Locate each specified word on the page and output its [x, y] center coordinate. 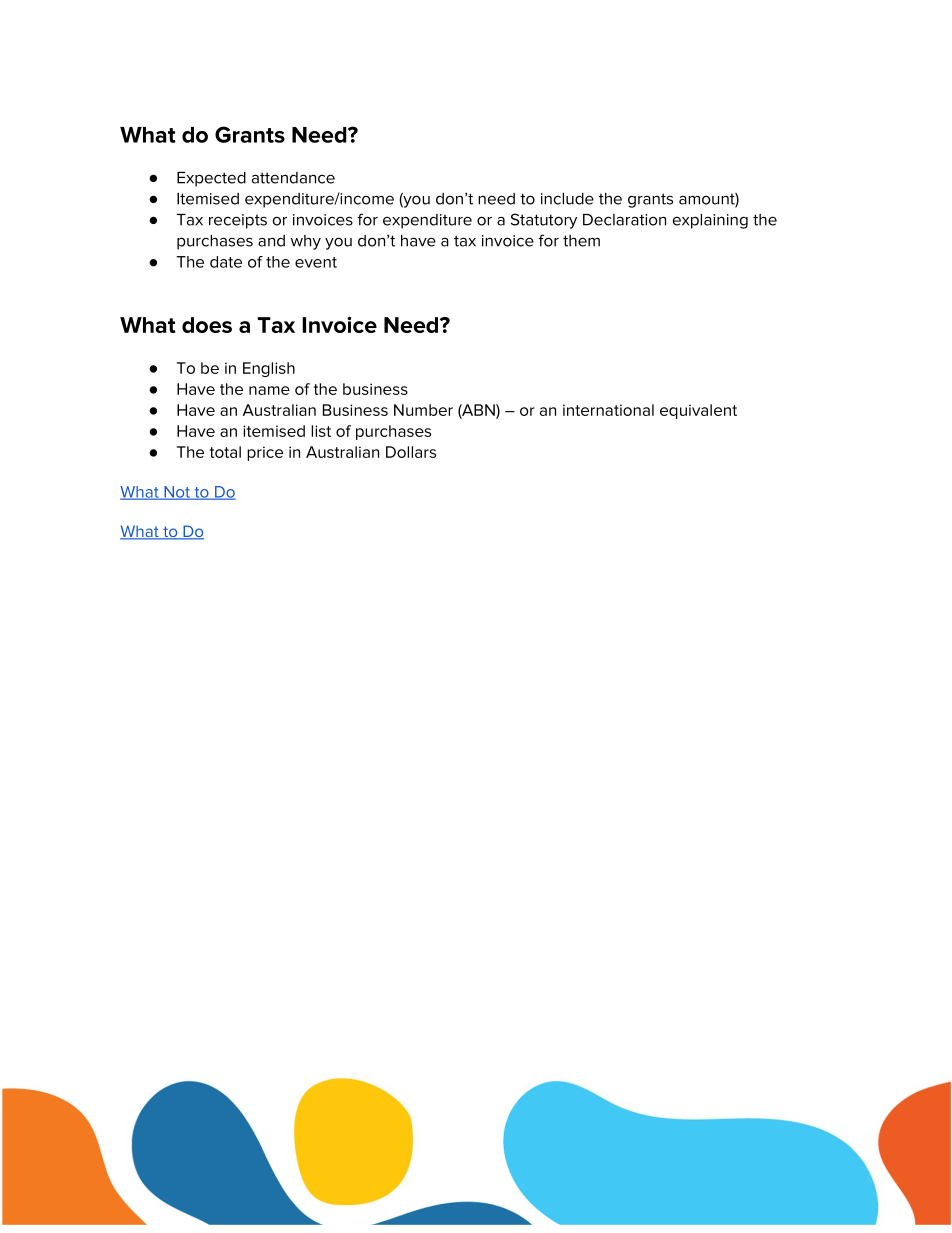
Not [177, 493]
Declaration [624, 220]
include [567, 199]
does [207, 325]
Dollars [411, 452]
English [269, 369]
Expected [211, 179]
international [608, 410]
